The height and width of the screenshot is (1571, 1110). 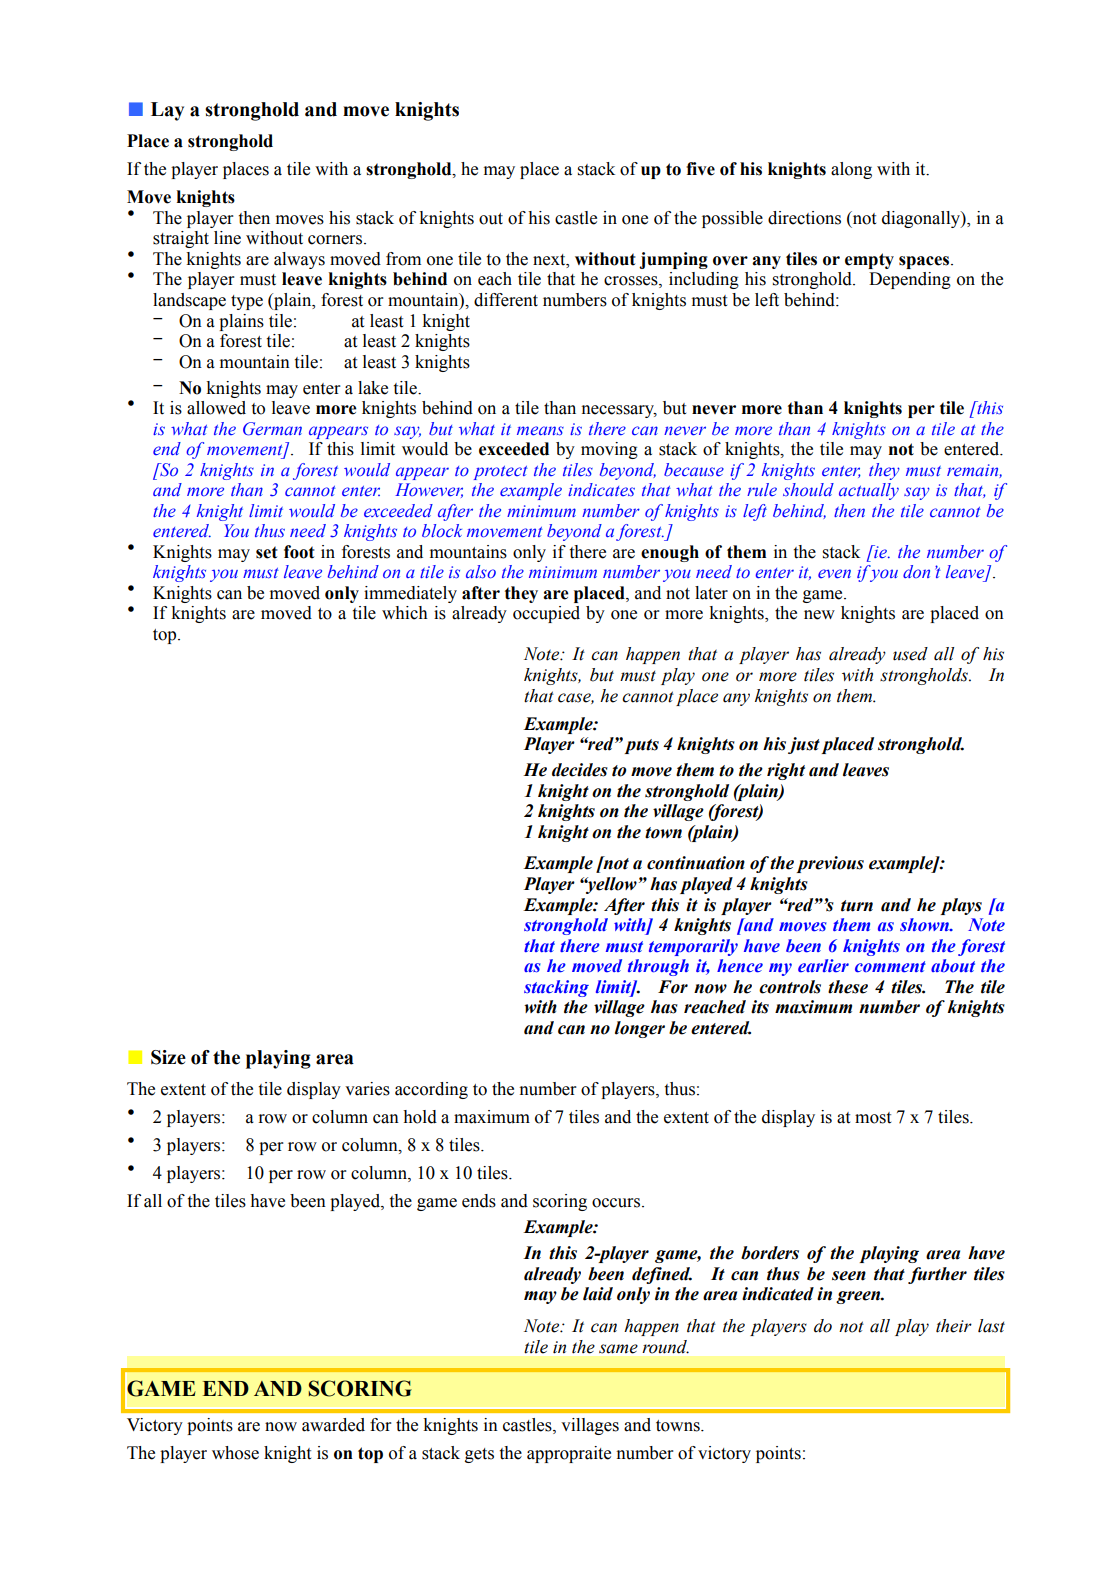 I want to click on varies, so click(x=367, y=1089).
